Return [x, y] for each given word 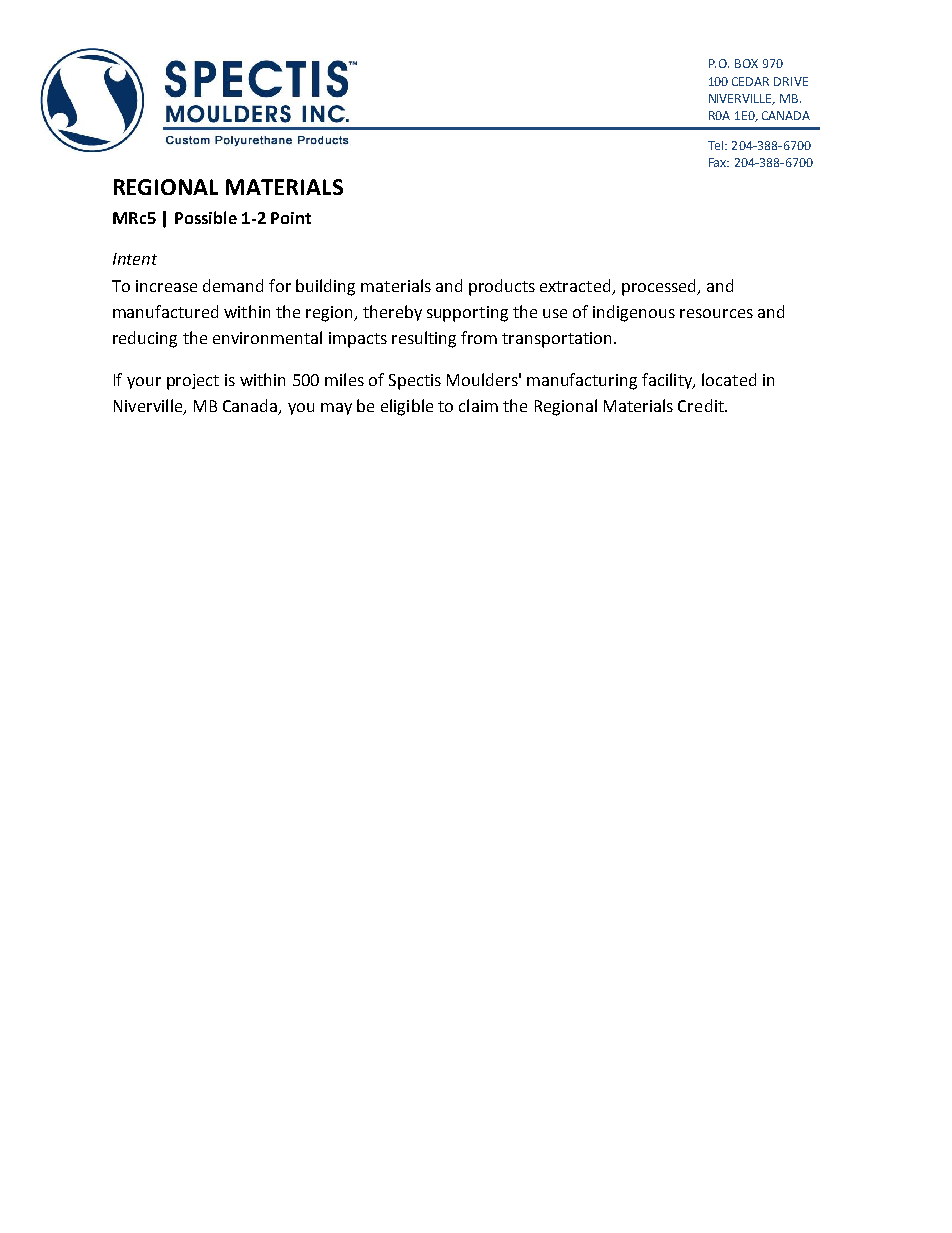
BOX [746, 63]
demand [233, 285]
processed [660, 287]
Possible [206, 217]
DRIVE [791, 81]
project [193, 382]
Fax [719, 162]
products [502, 287]
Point [291, 218]
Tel [717, 145]
